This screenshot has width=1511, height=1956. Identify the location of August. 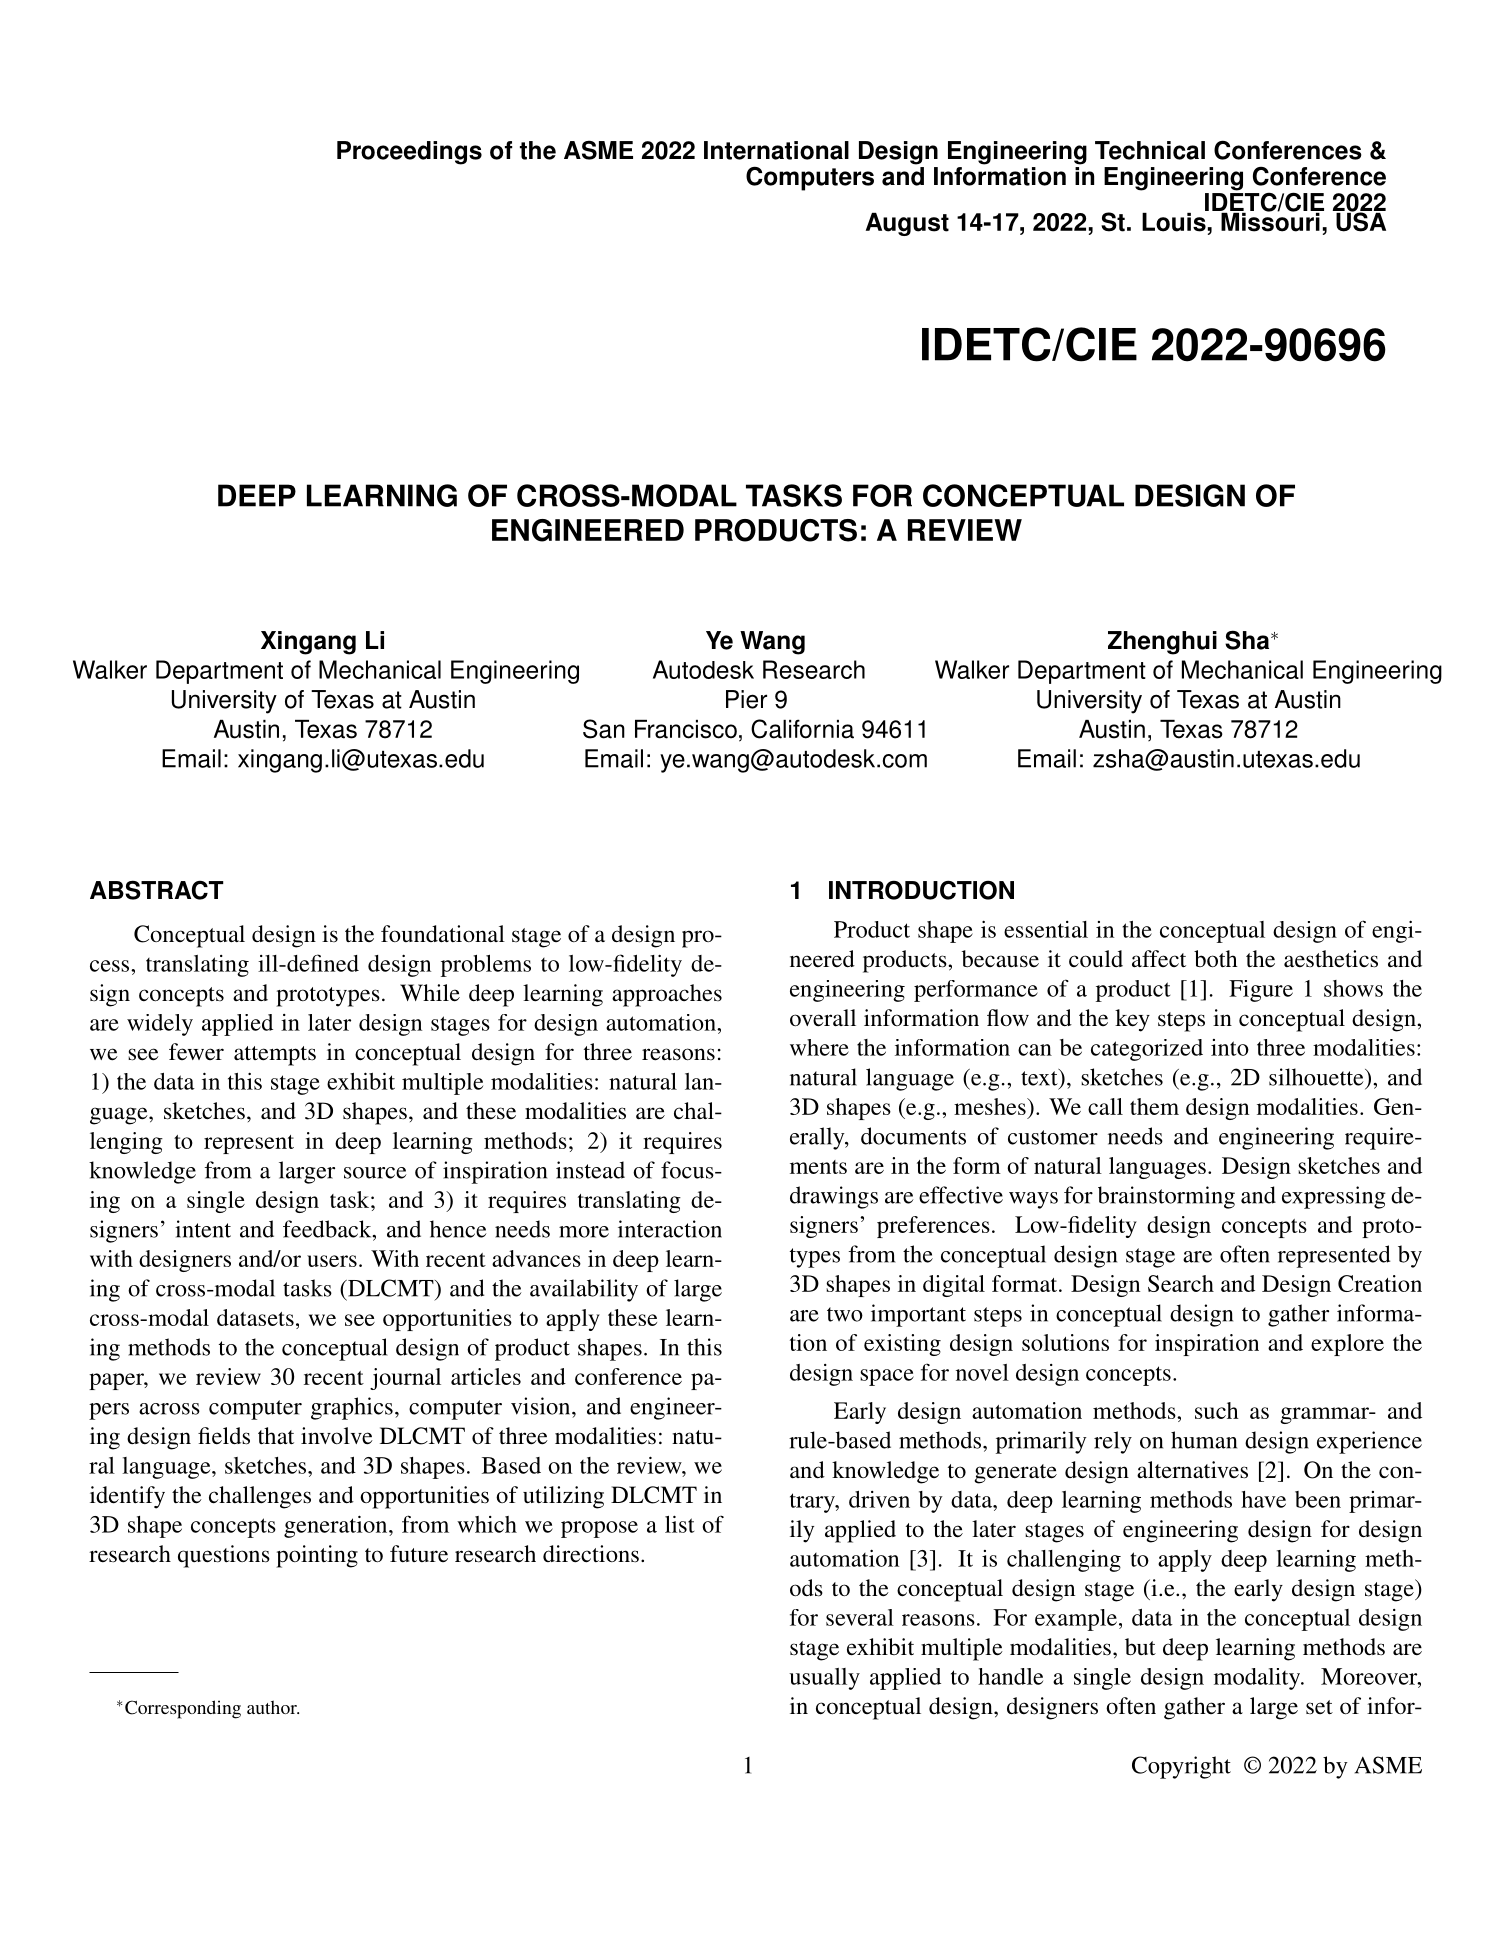
(907, 224).
